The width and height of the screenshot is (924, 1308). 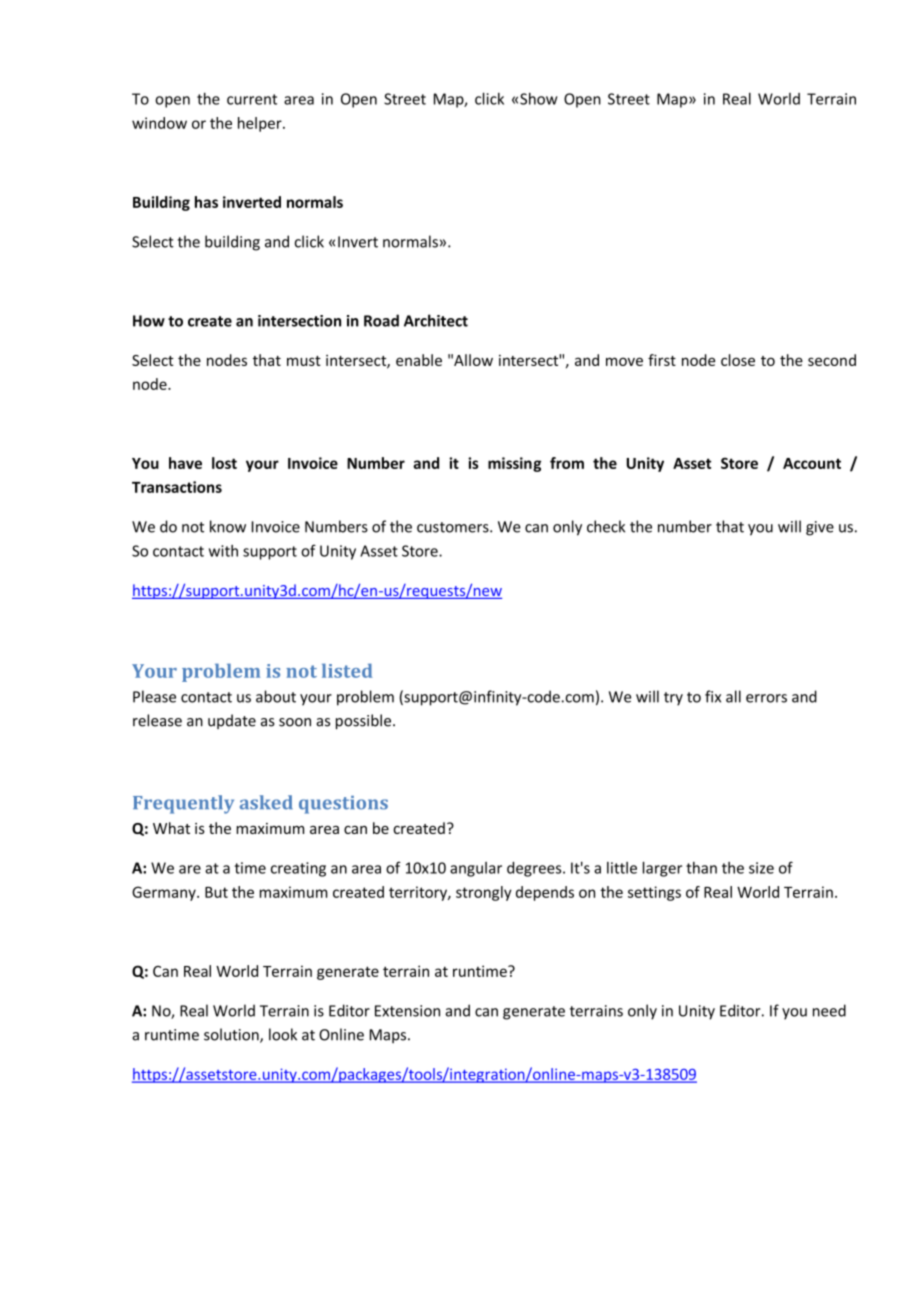 I want to click on possible, so click(x=365, y=721).
